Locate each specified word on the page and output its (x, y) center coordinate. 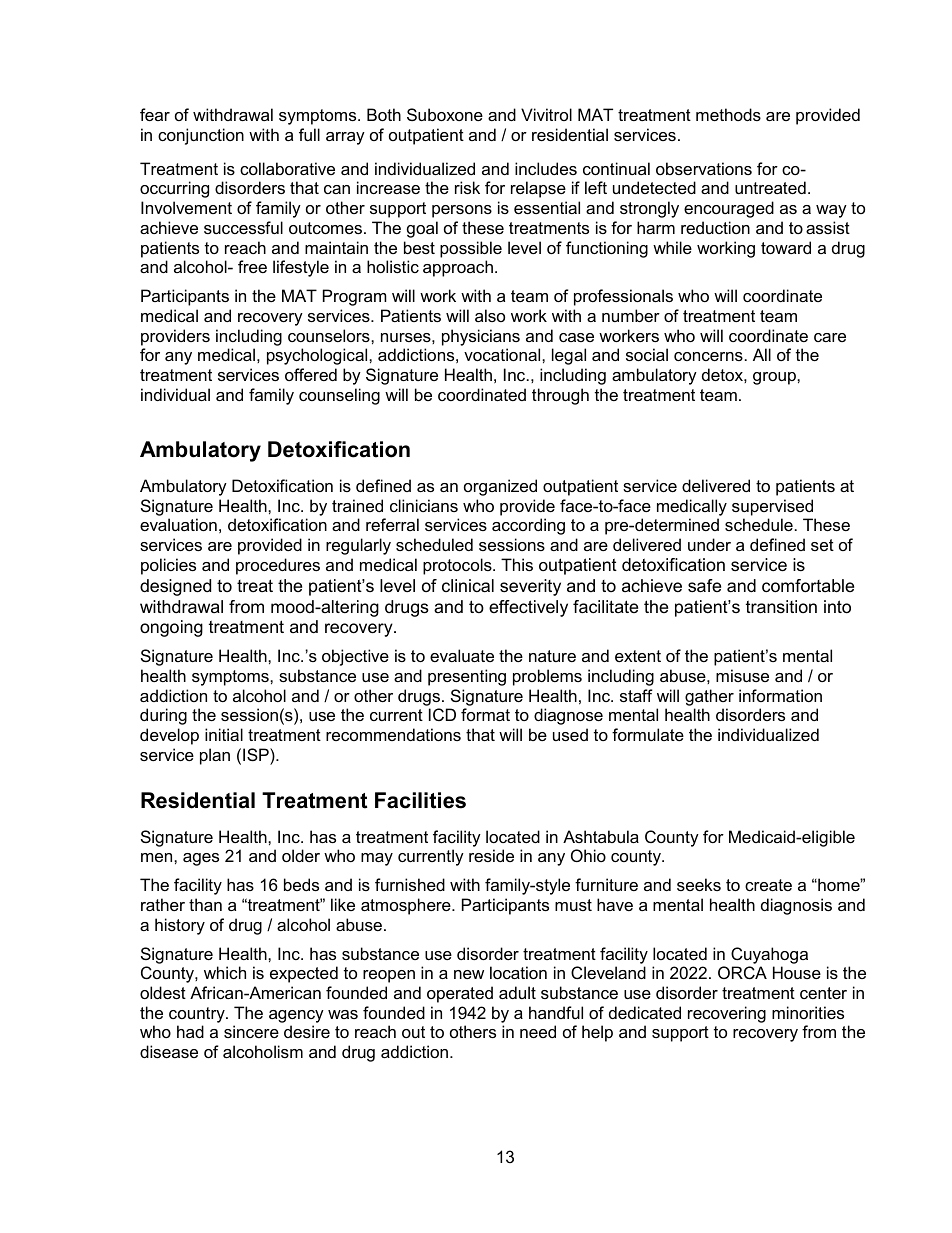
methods (728, 114)
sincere (251, 1031)
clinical (468, 585)
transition (781, 607)
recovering (727, 1014)
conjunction (201, 136)
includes (546, 168)
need (538, 1031)
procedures (278, 566)
